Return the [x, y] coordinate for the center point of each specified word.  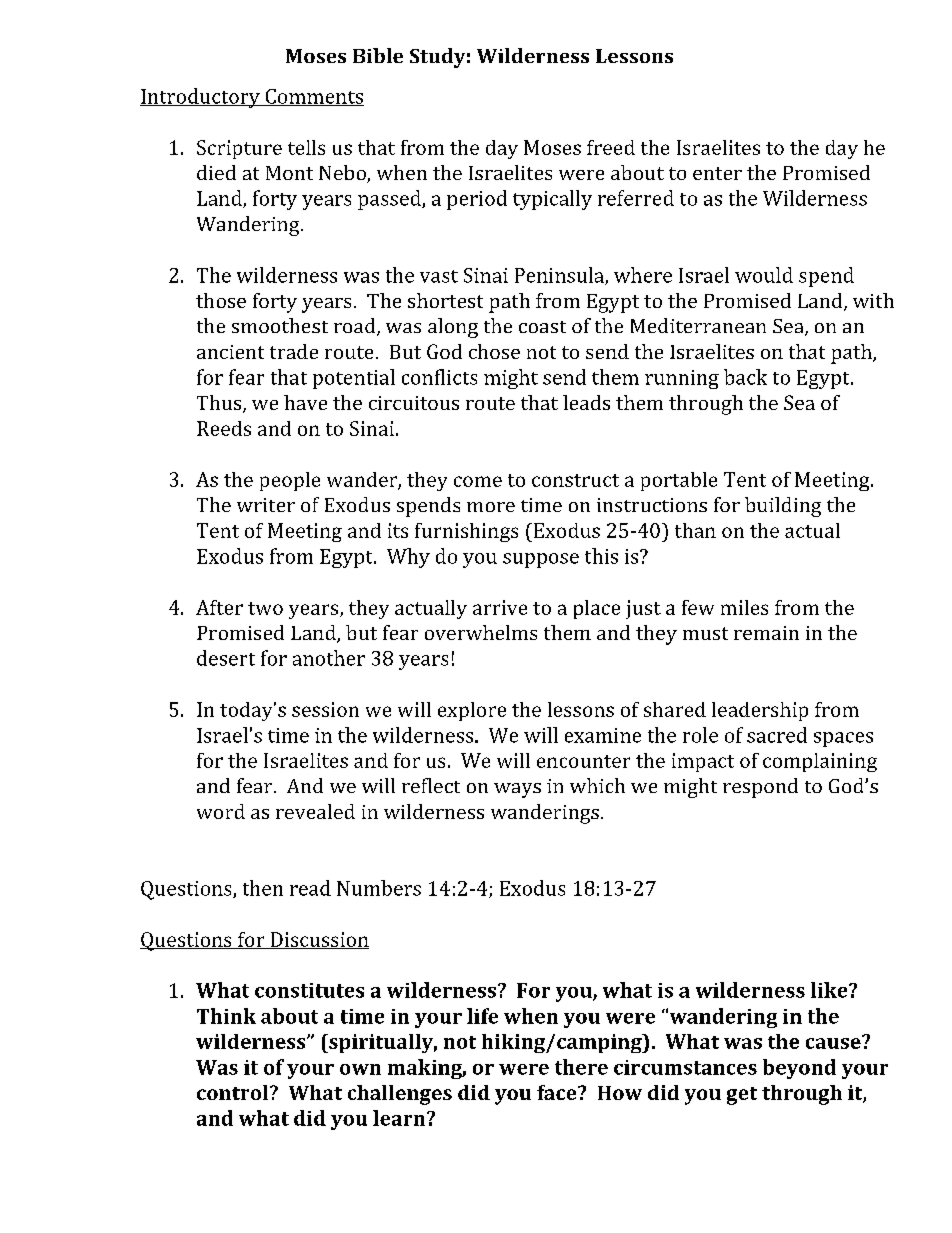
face [558, 1092]
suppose [541, 560]
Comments [313, 97]
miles [744, 607]
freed [611, 147]
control [234, 1092]
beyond [799, 1069]
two [265, 608]
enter [717, 173]
